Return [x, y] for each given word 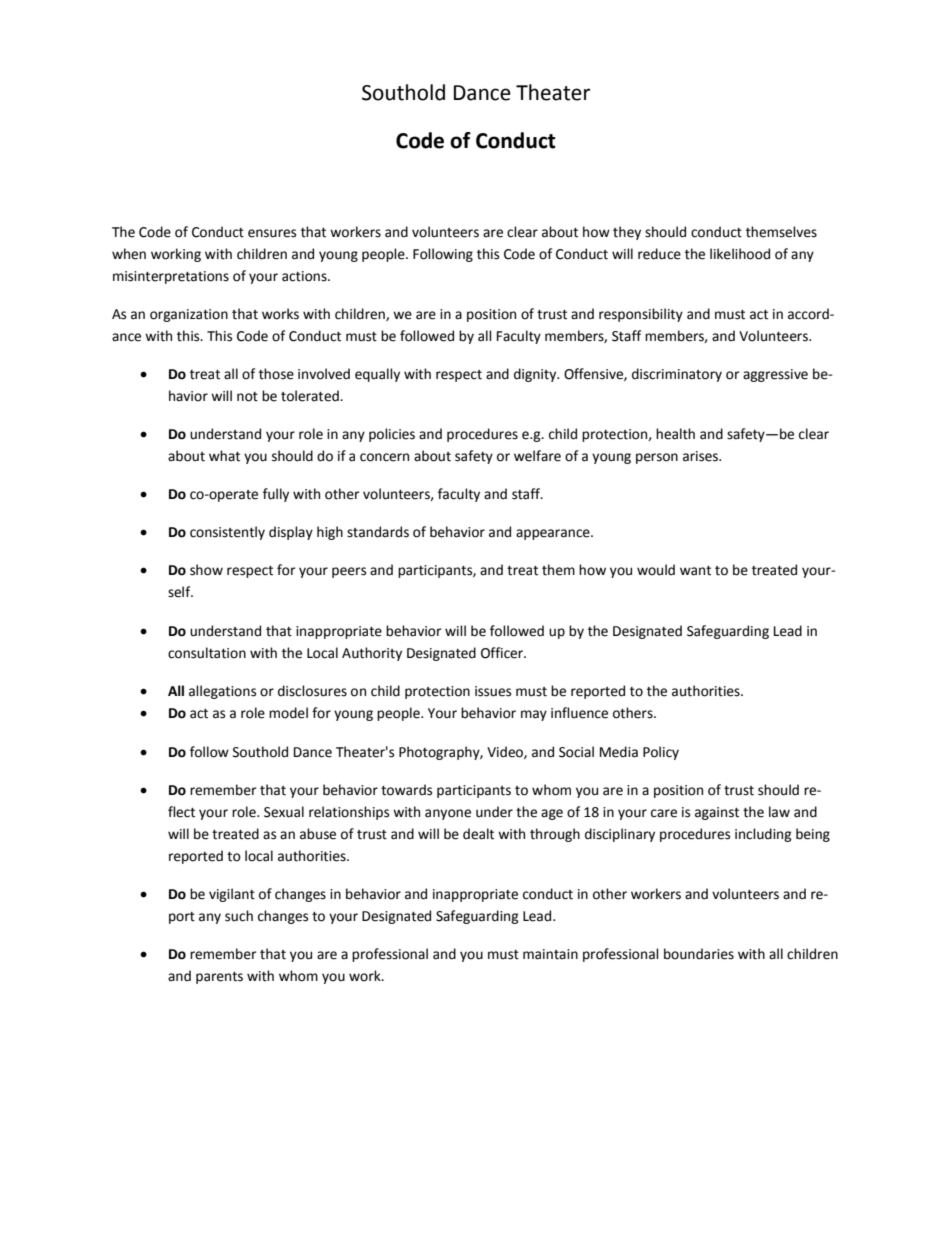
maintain [550, 954]
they [627, 233]
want [695, 571]
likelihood [740, 254]
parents [219, 978]
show [206, 570]
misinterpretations [171, 277]
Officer [503, 653]
